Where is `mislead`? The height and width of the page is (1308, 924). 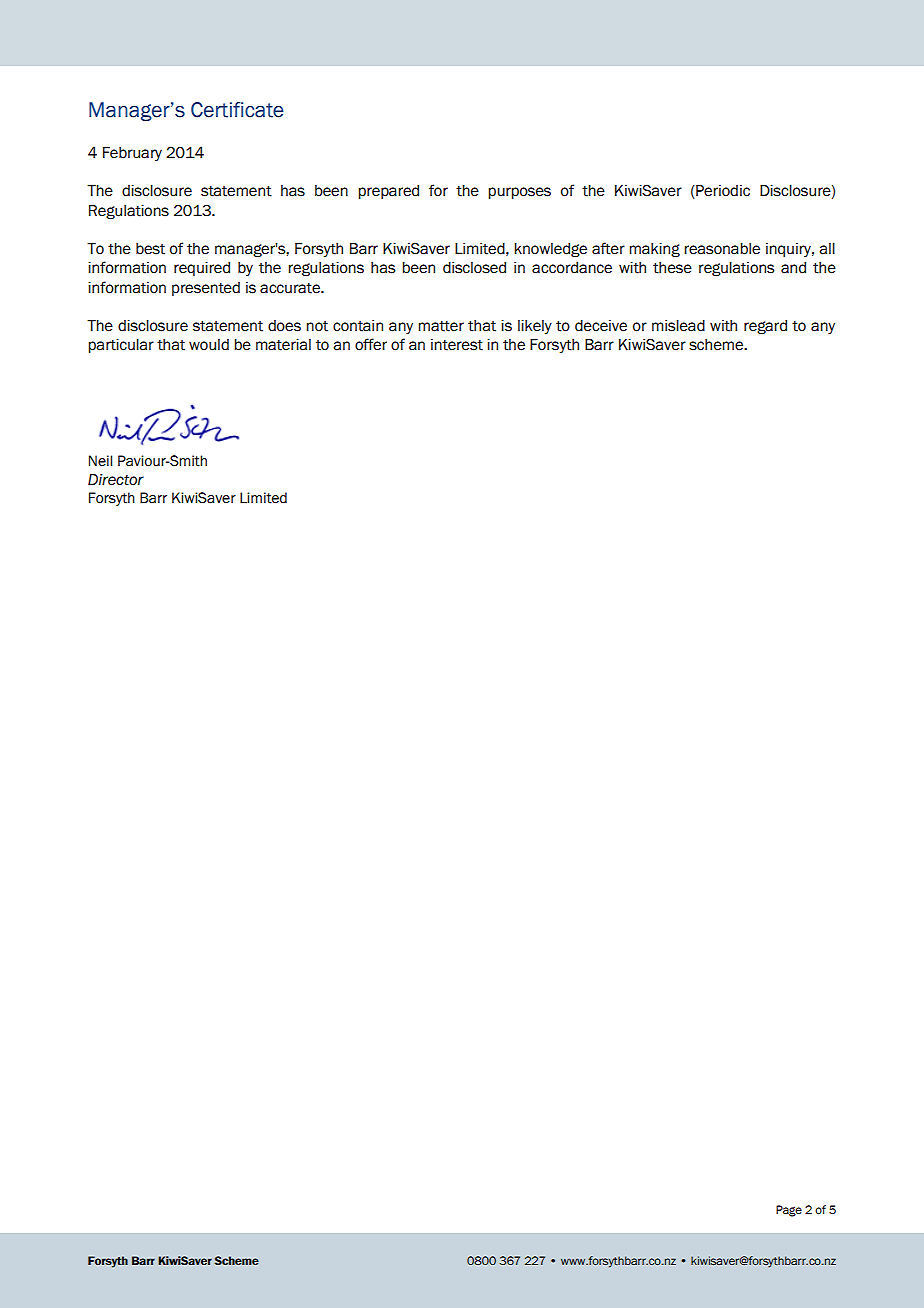
mislead is located at coordinates (678, 326).
